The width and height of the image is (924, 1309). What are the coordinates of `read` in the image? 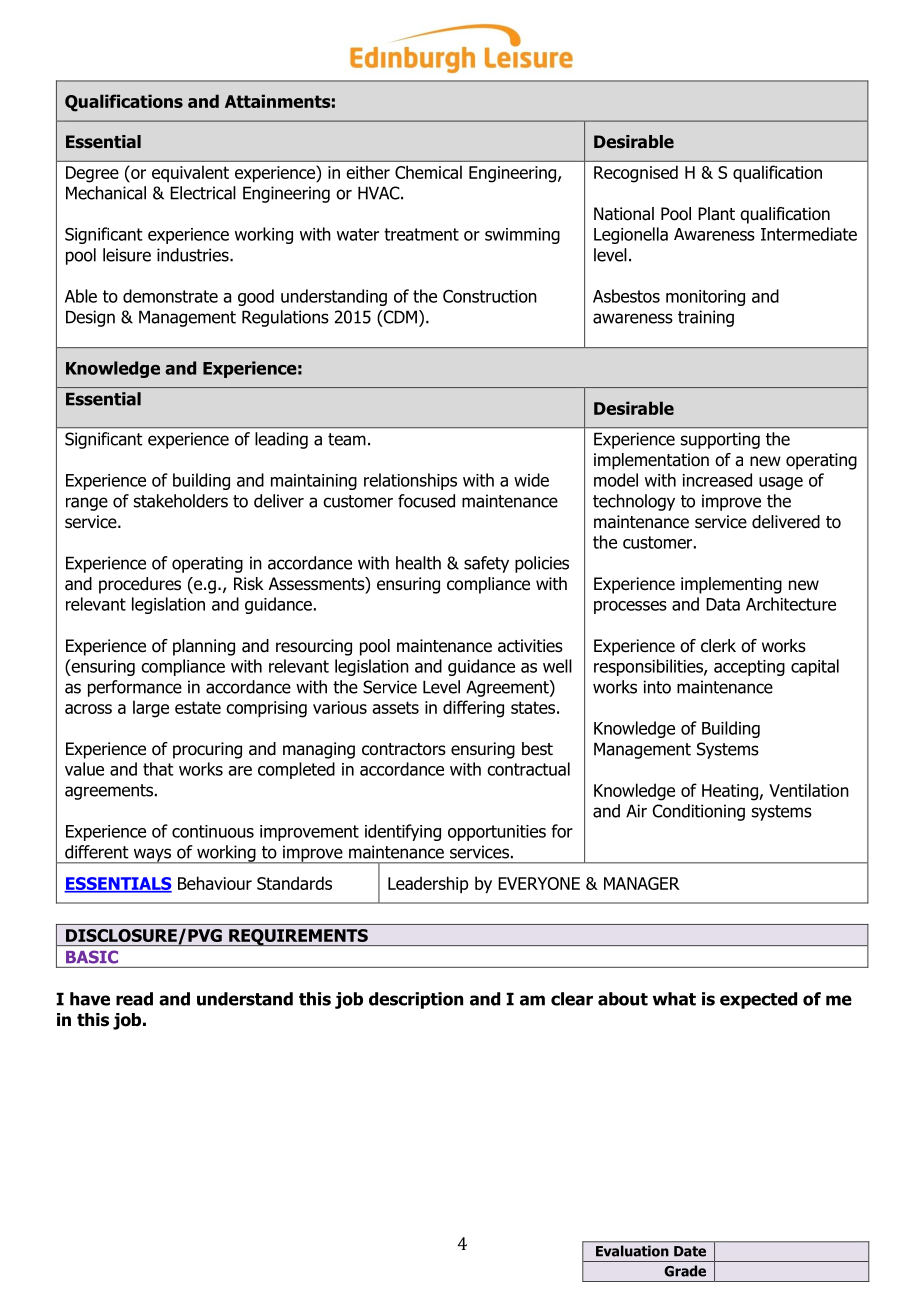 It's located at (134, 999).
